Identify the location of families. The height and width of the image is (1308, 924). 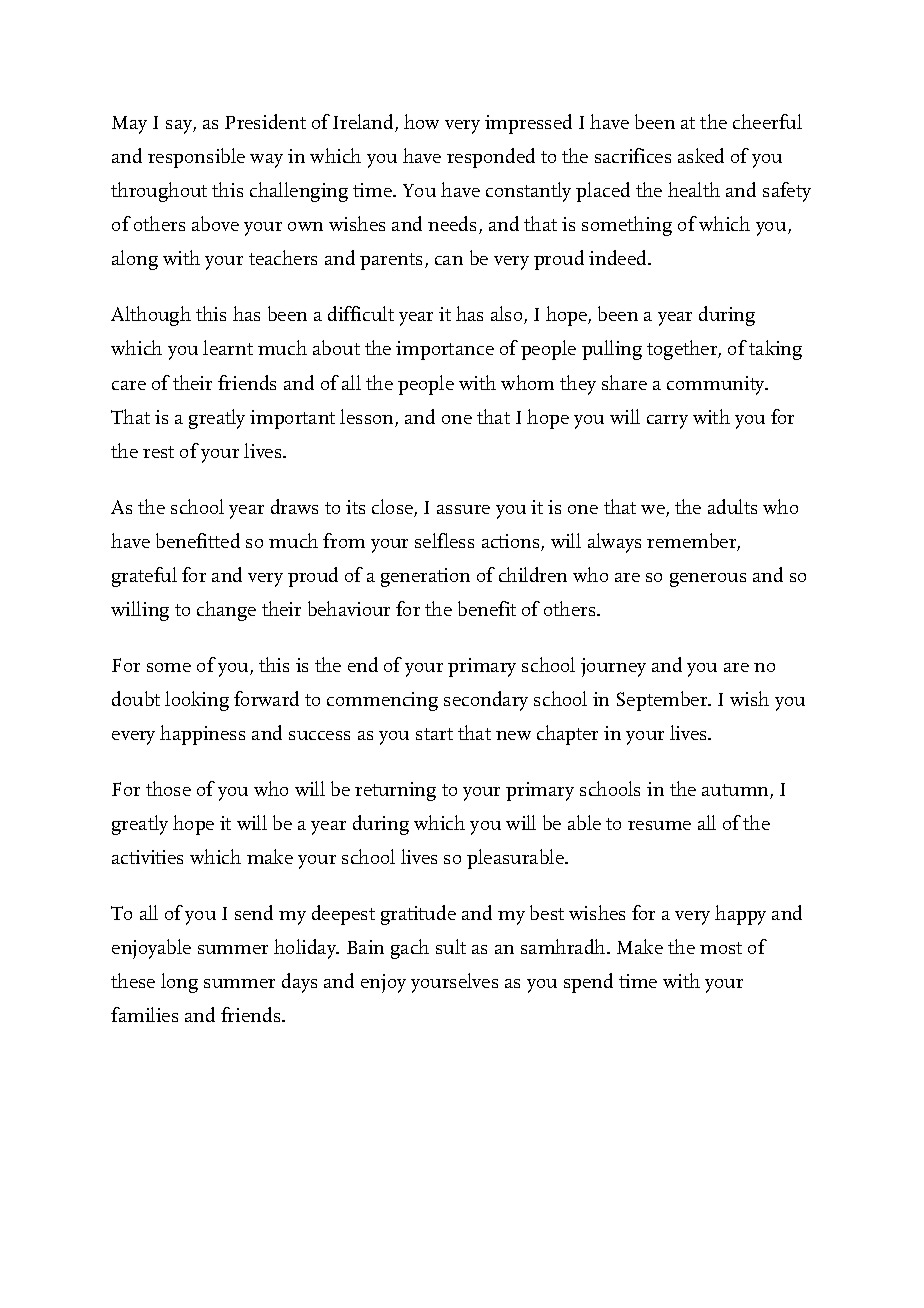
(144, 1014).
